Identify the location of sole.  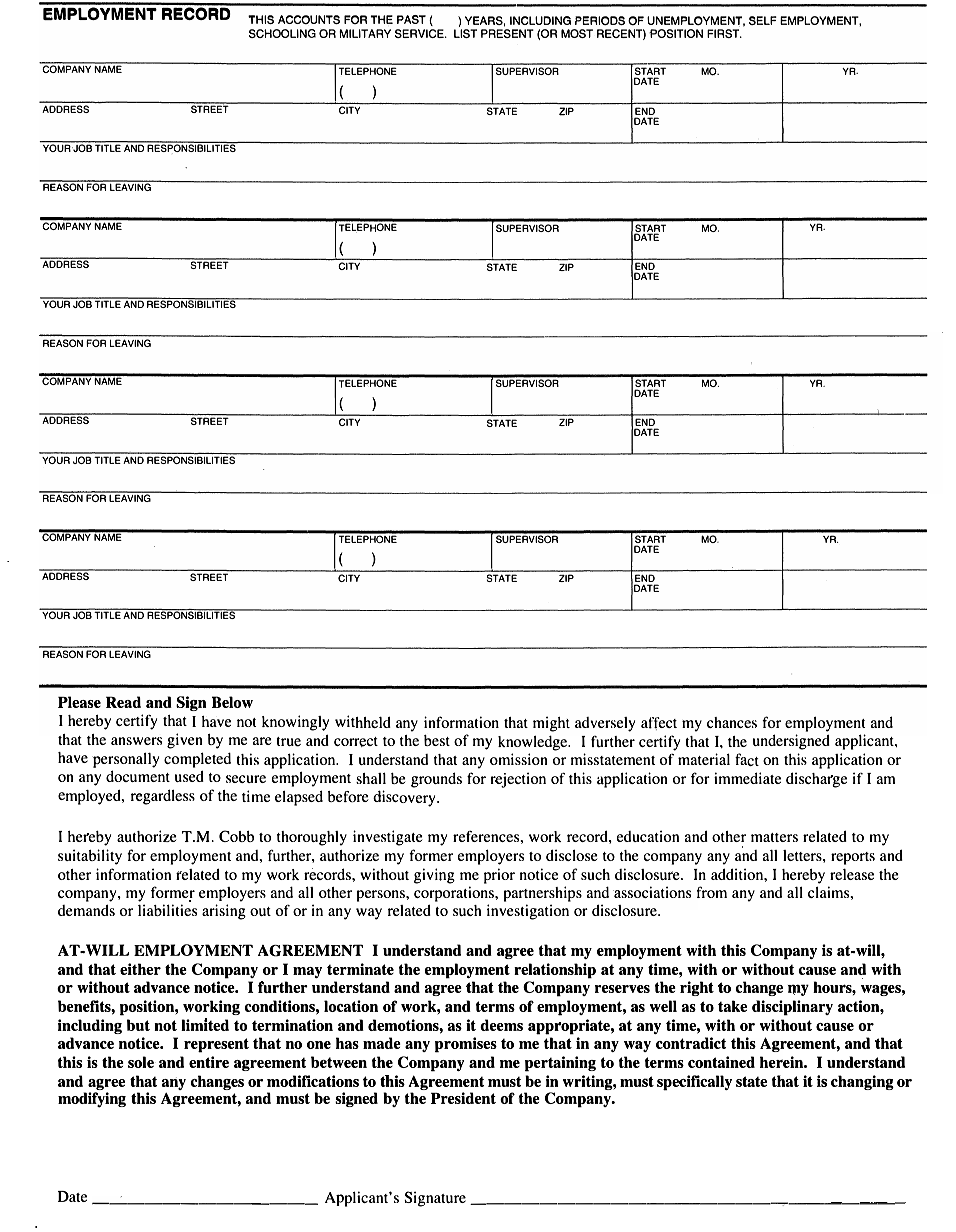
(141, 1062).
